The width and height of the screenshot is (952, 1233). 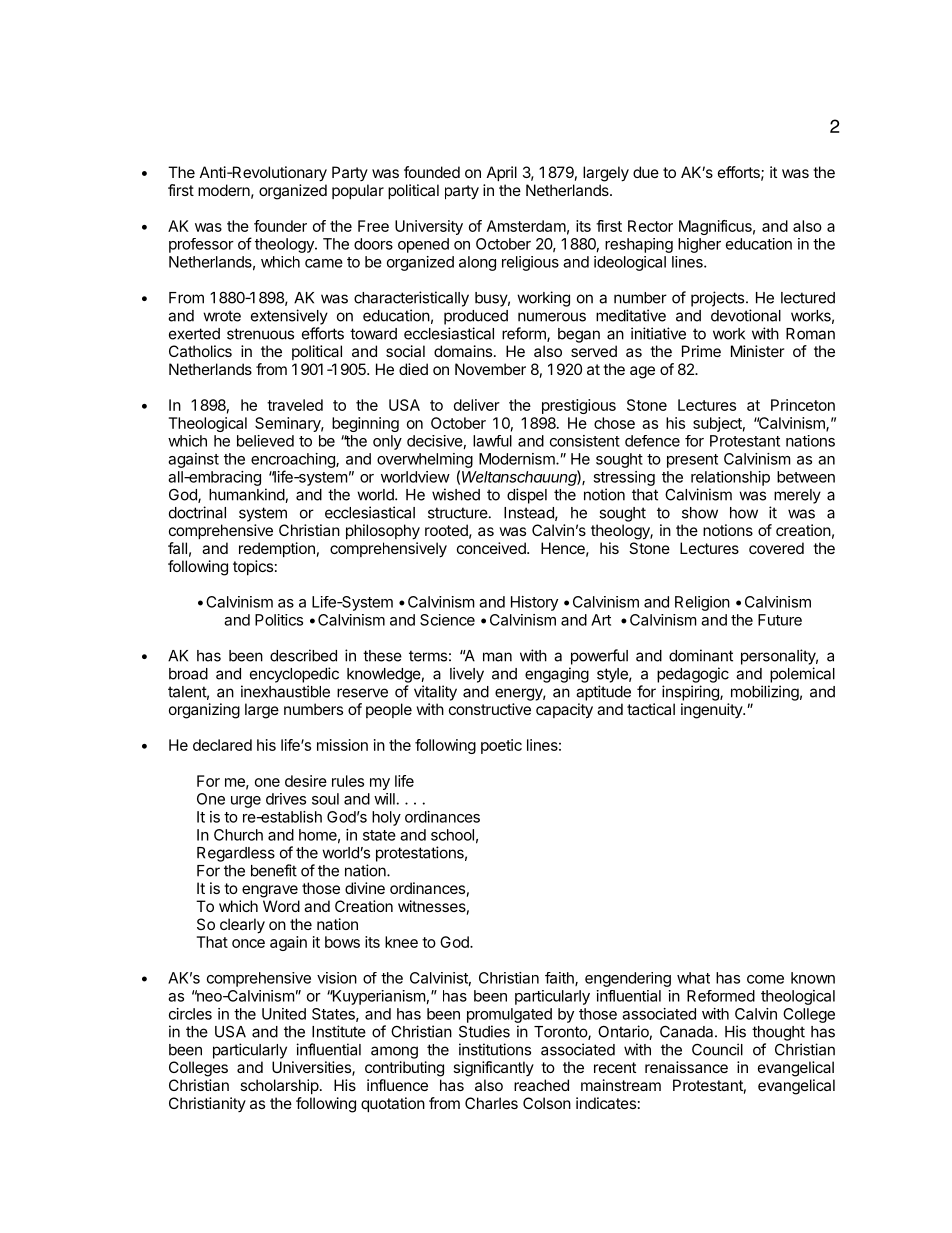 I want to click on topics, so click(x=253, y=567).
